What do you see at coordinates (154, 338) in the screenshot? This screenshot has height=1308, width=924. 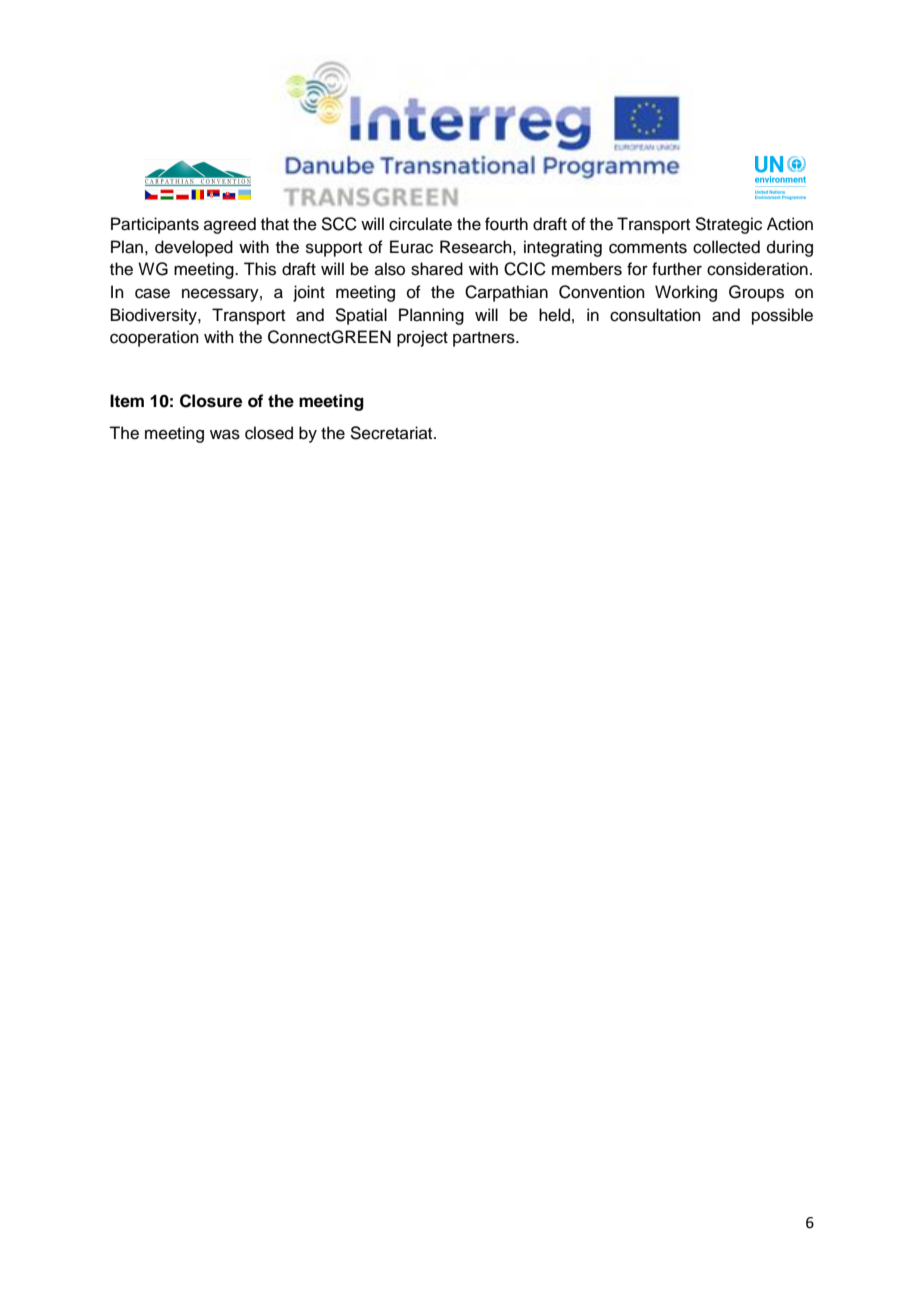 I see `cooperation` at bounding box center [154, 338].
